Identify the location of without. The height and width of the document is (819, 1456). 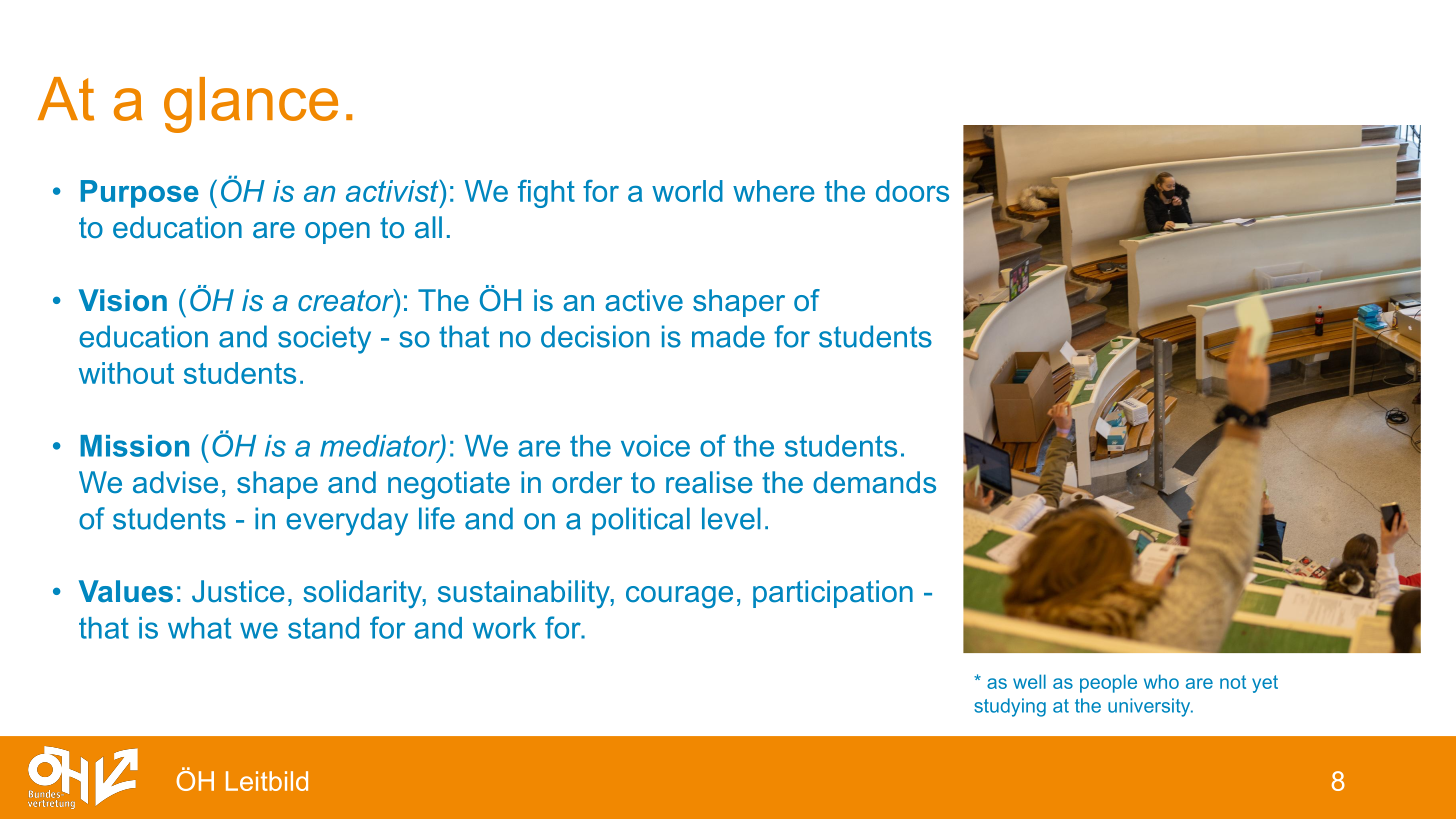
(126, 373).
